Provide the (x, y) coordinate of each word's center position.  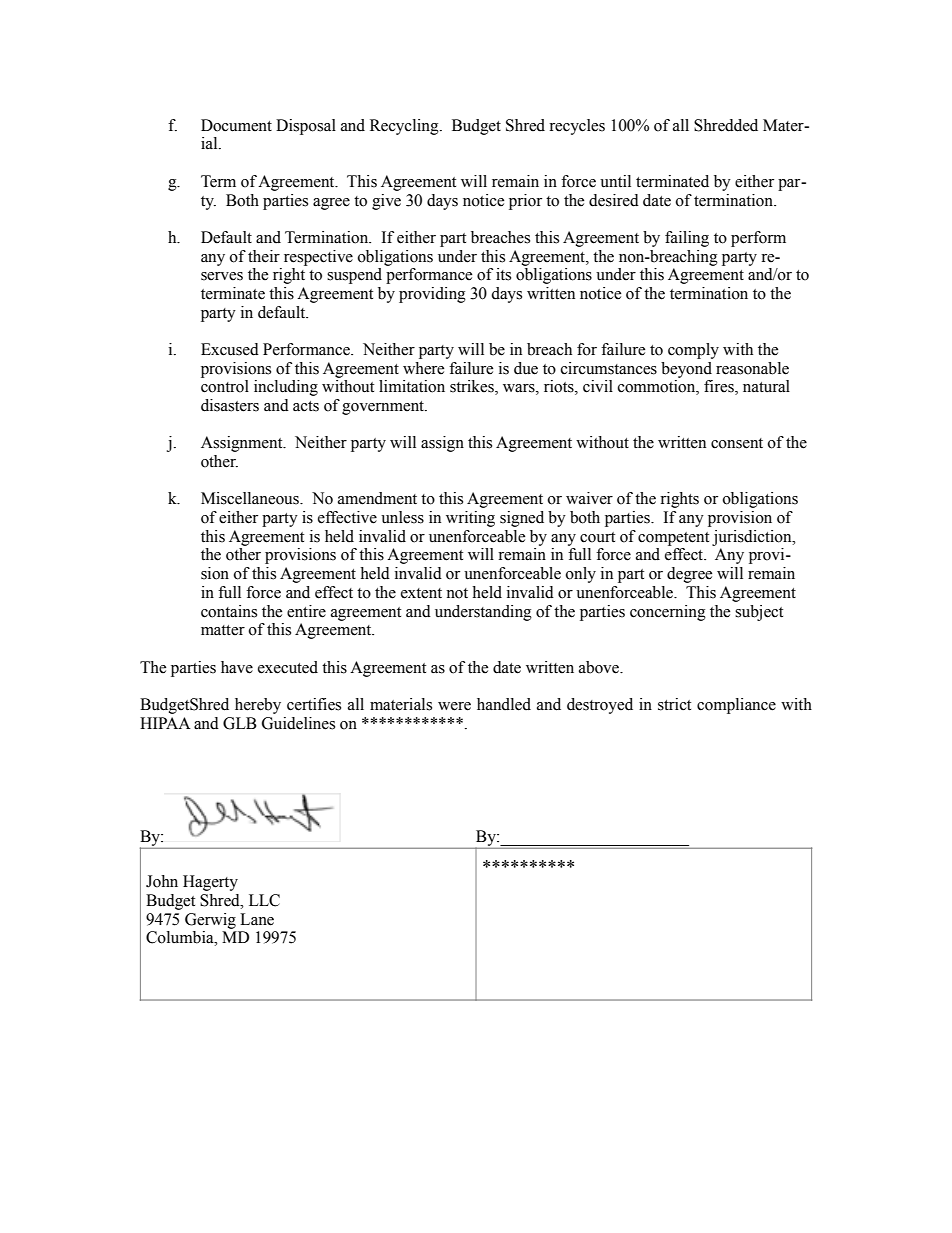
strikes (473, 387)
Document (236, 125)
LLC (264, 900)
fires (720, 387)
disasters (230, 405)
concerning (668, 613)
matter (223, 630)
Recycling (405, 127)
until (615, 181)
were (454, 706)
